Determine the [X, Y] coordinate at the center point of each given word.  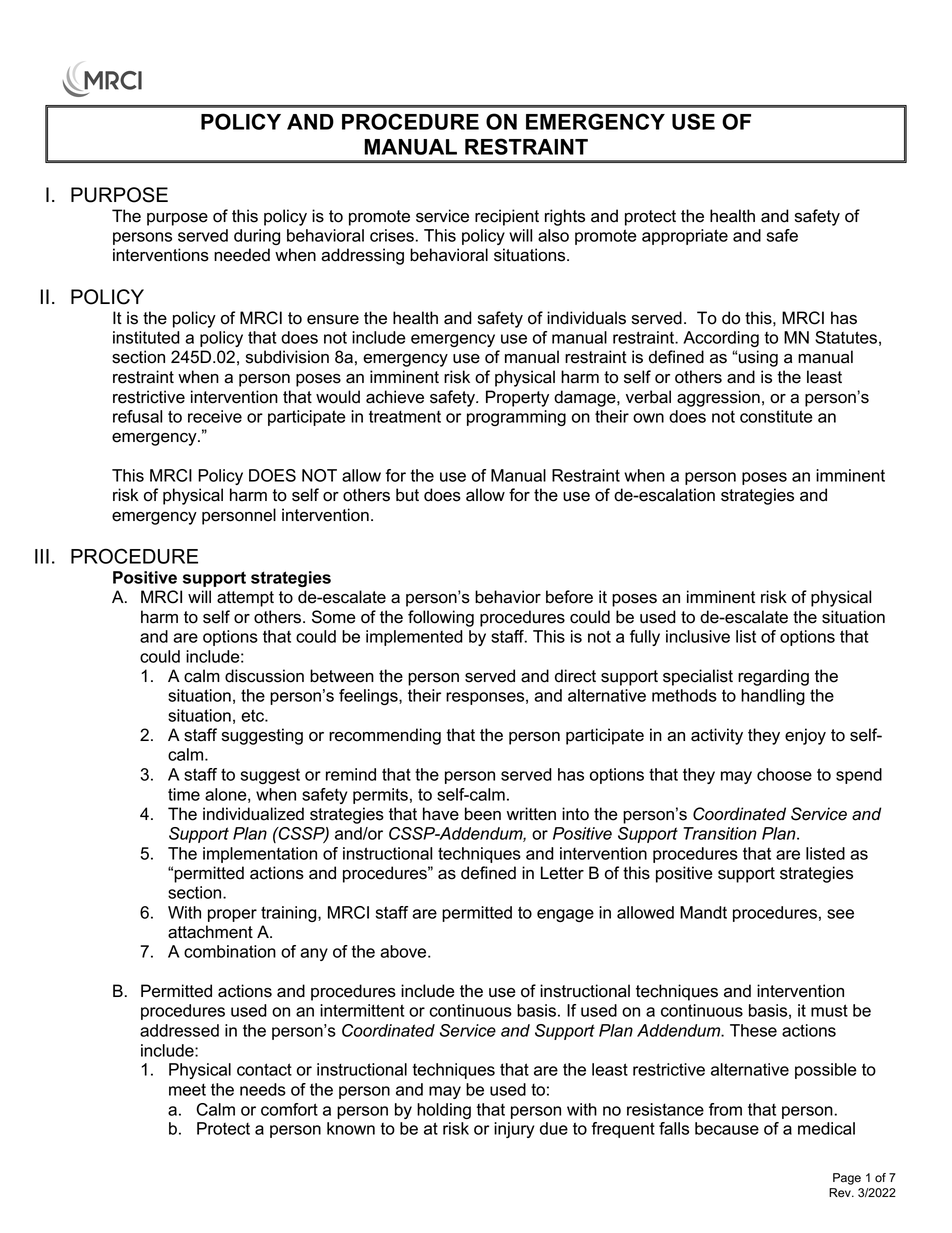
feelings [369, 697]
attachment [210, 932]
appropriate [685, 237]
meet [187, 1089]
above [404, 951]
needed [242, 255]
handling [773, 697]
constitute [776, 416]
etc [253, 715]
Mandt [703, 912]
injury [514, 1130]
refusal [137, 416]
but [407, 495]
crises [392, 235]
